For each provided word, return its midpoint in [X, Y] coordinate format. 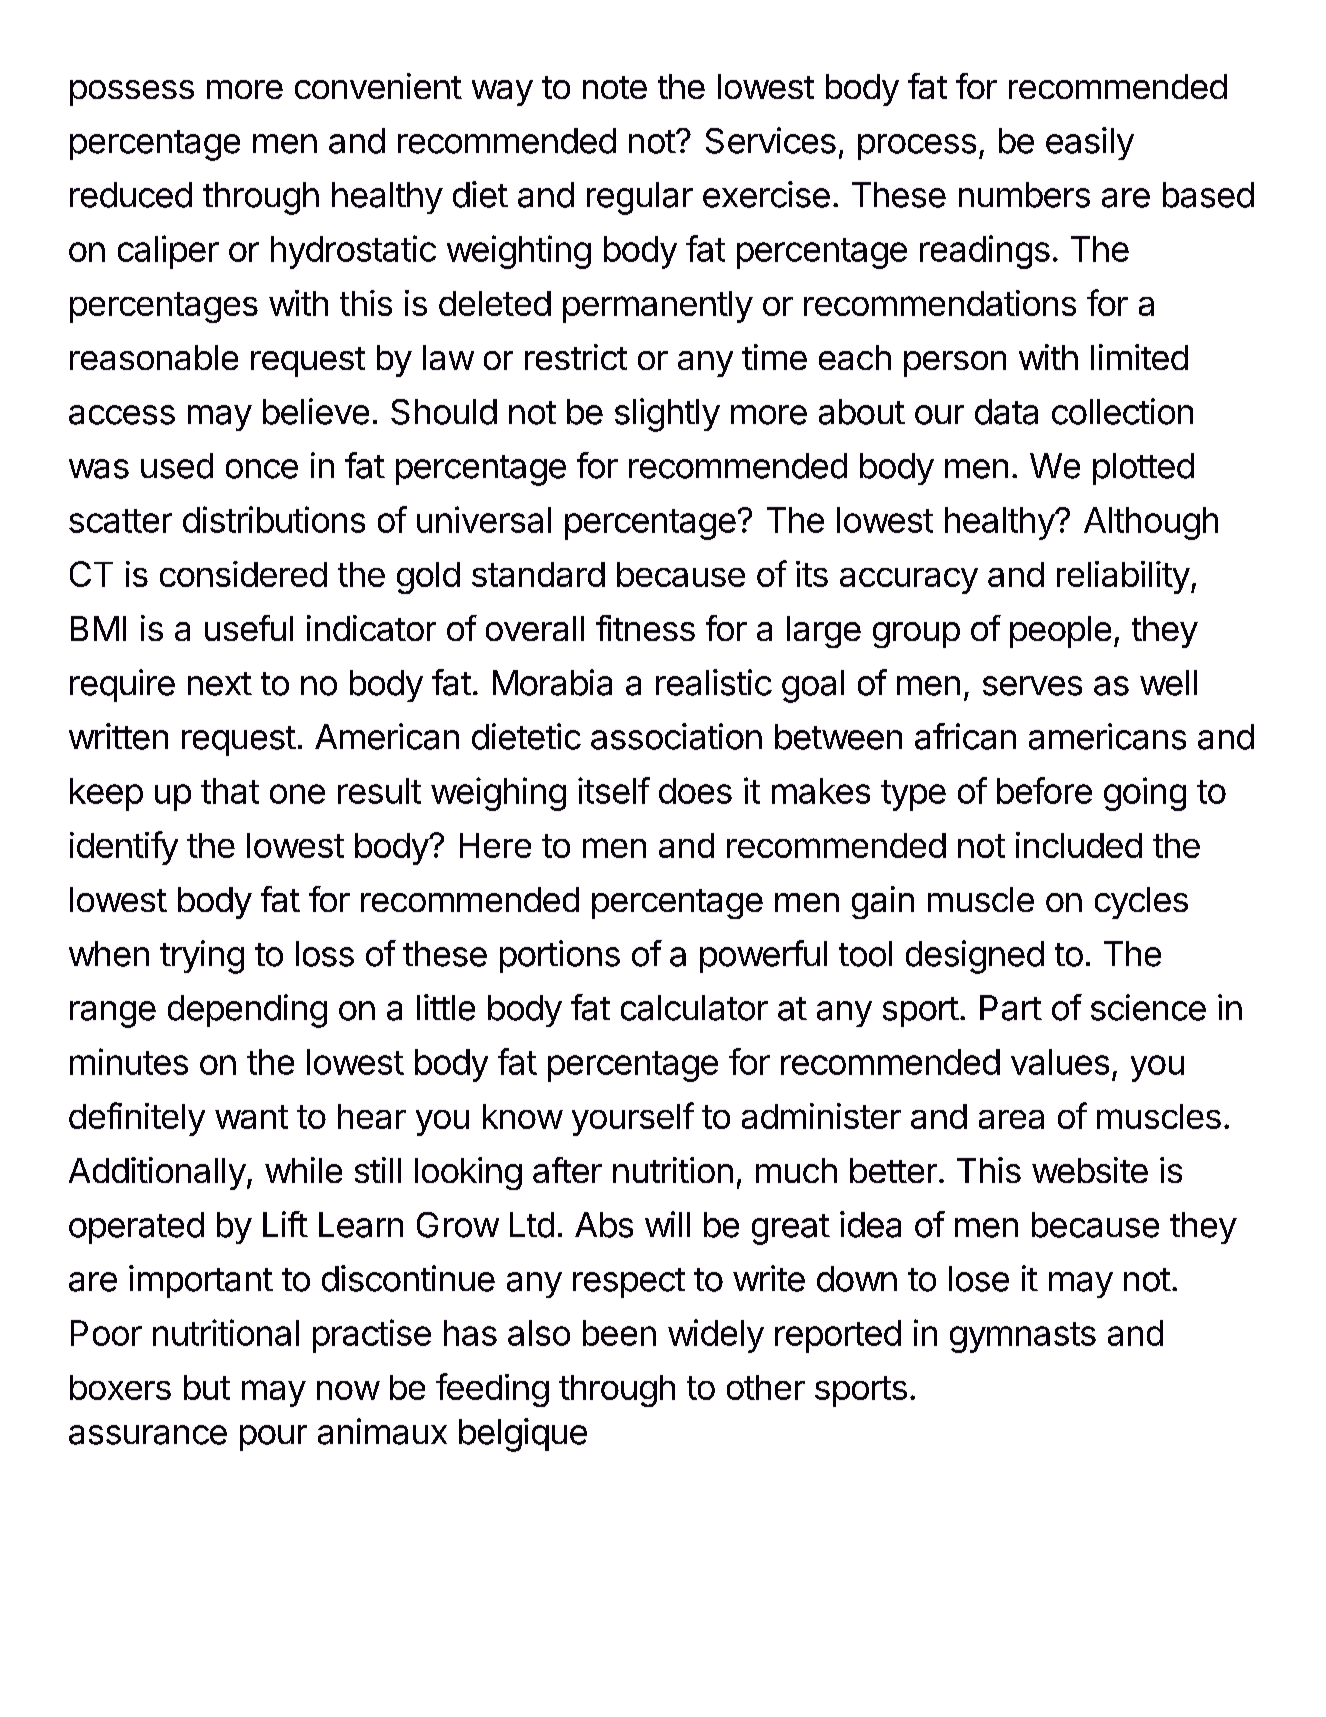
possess [132, 93]
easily [1090, 143]
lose [979, 1279]
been [619, 1333]
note [615, 87]
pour [273, 1438]
